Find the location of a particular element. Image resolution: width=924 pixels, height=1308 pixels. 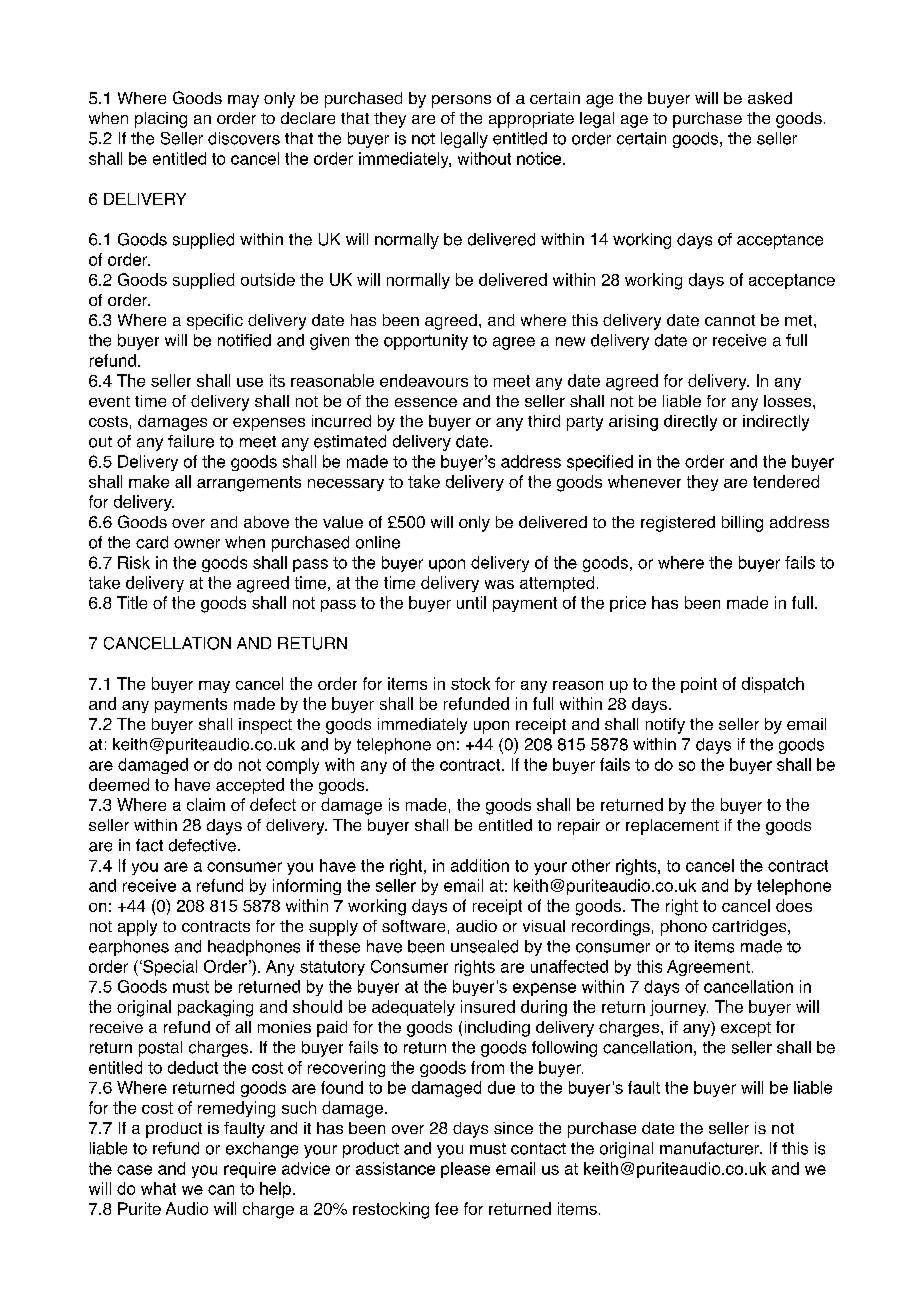

billing is located at coordinates (742, 524).
